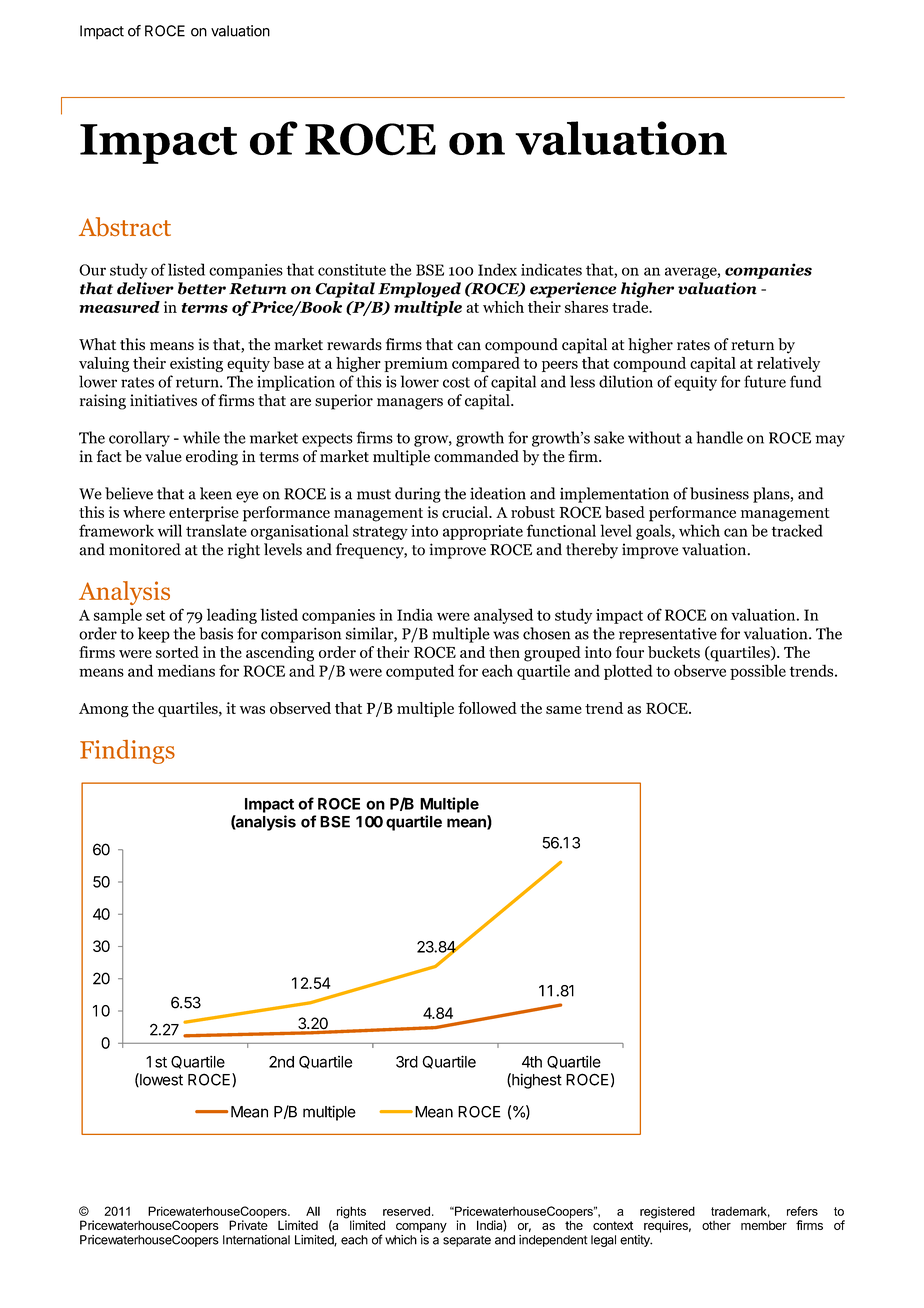 This screenshot has height=1308, width=924. I want to click on possible, so click(758, 672).
